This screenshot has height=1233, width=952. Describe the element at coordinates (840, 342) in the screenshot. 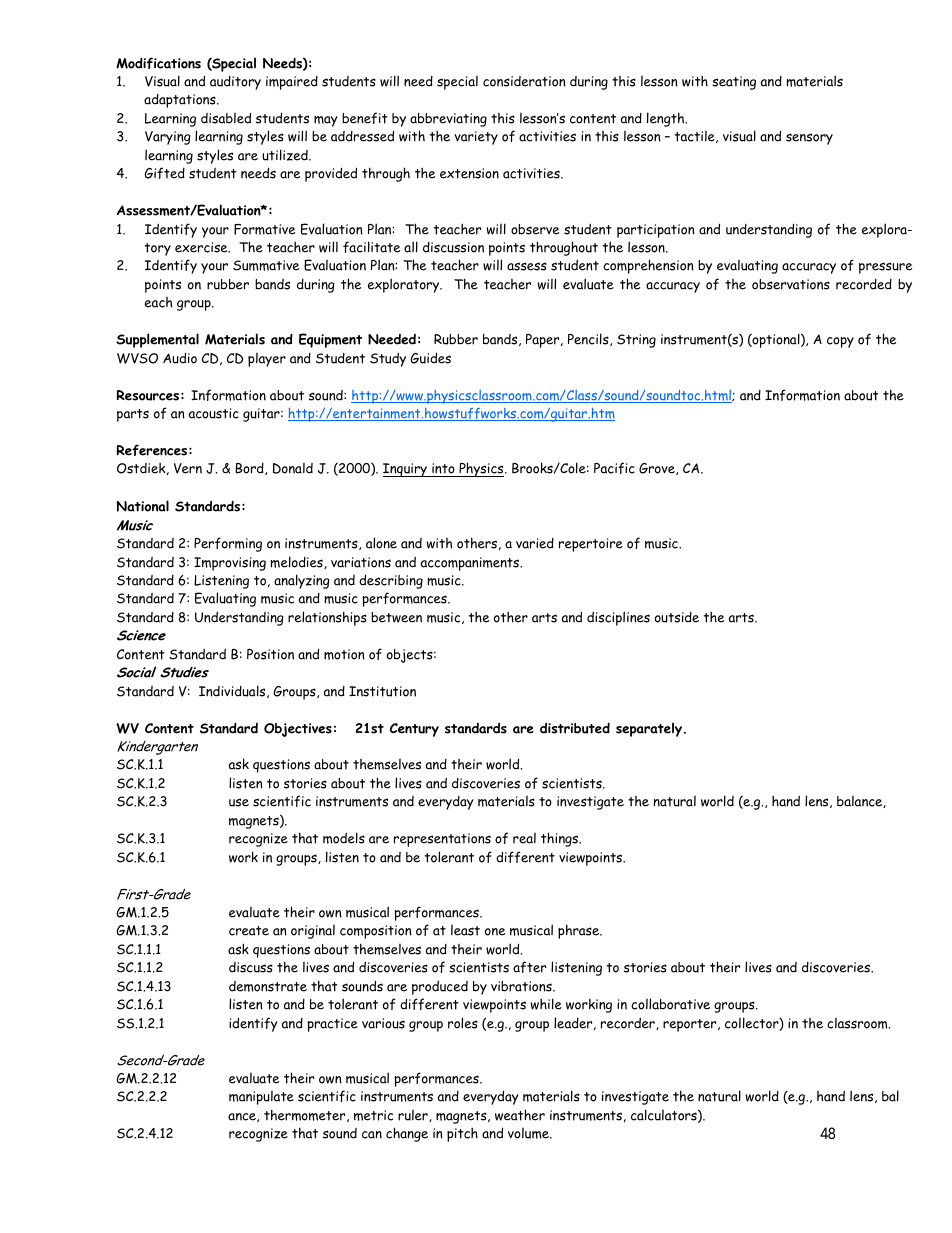

I see `copy` at that location.
